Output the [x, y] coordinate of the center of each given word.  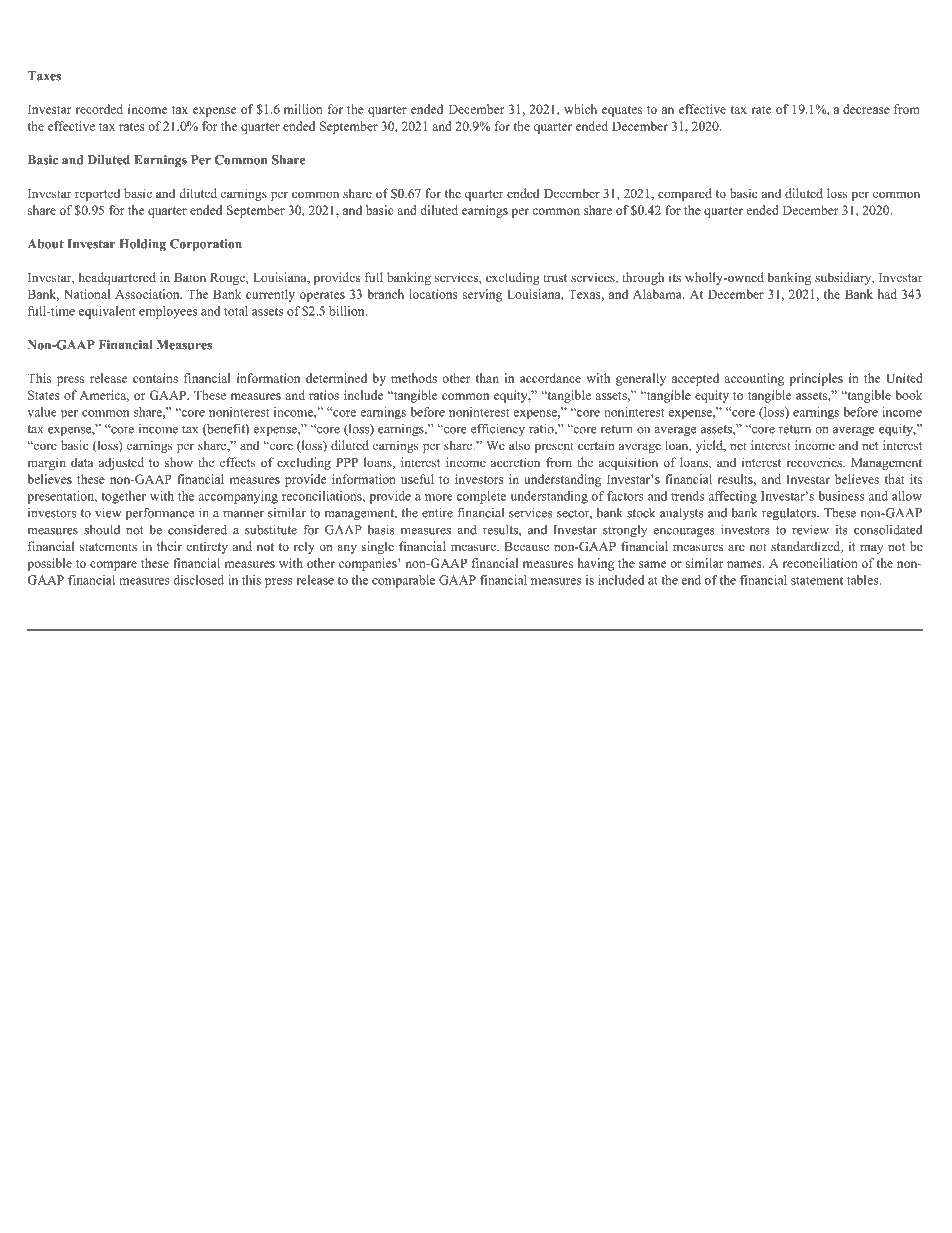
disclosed [198, 580]
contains [155, 378]
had [887, 294]
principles [816, 379]
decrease [866, 109]
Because [526, 546]
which [580, 109]
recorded [99, 109]
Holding [142, 245]
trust [555, 278]
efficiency [498, 430]
